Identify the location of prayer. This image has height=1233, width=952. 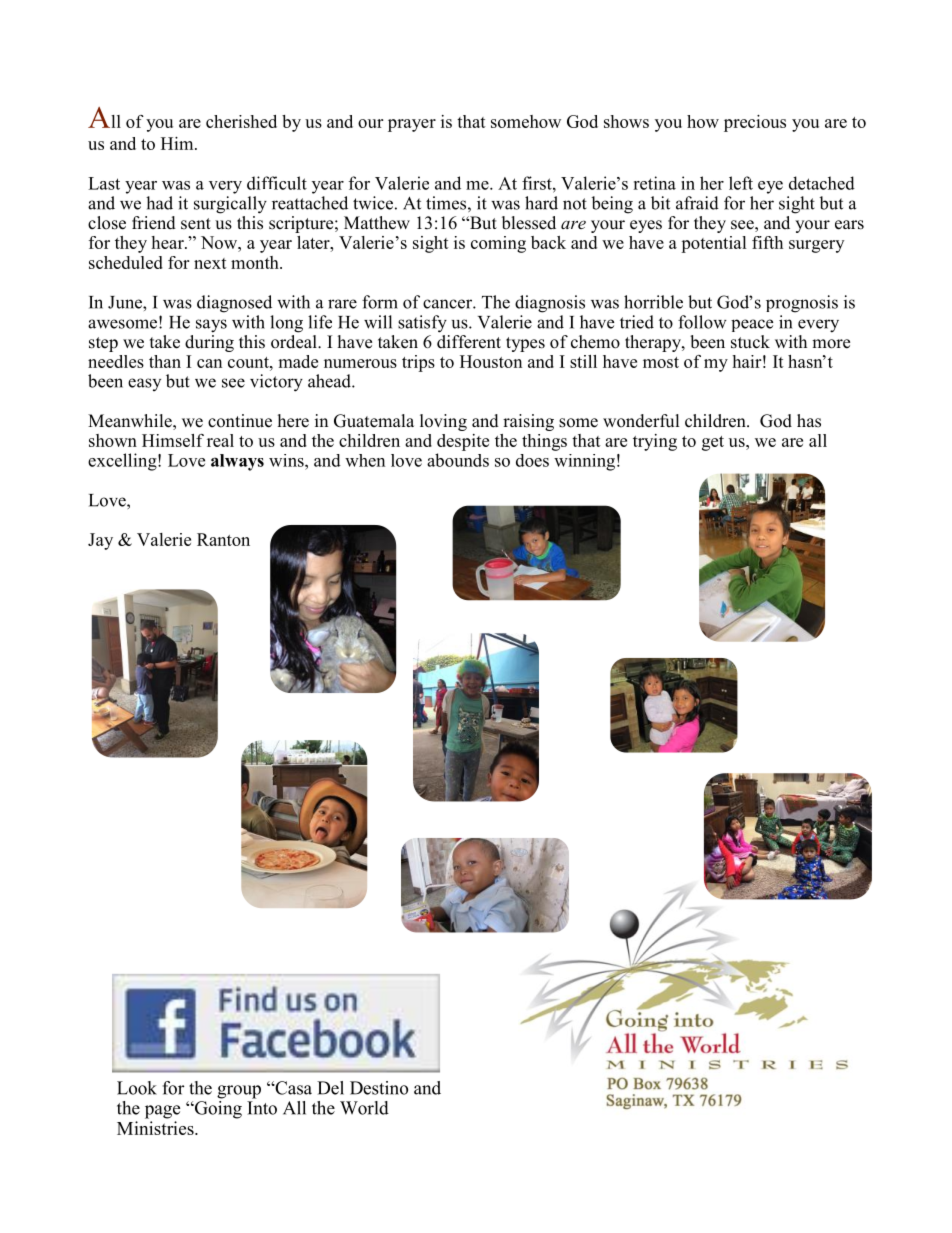
(412, 125).
